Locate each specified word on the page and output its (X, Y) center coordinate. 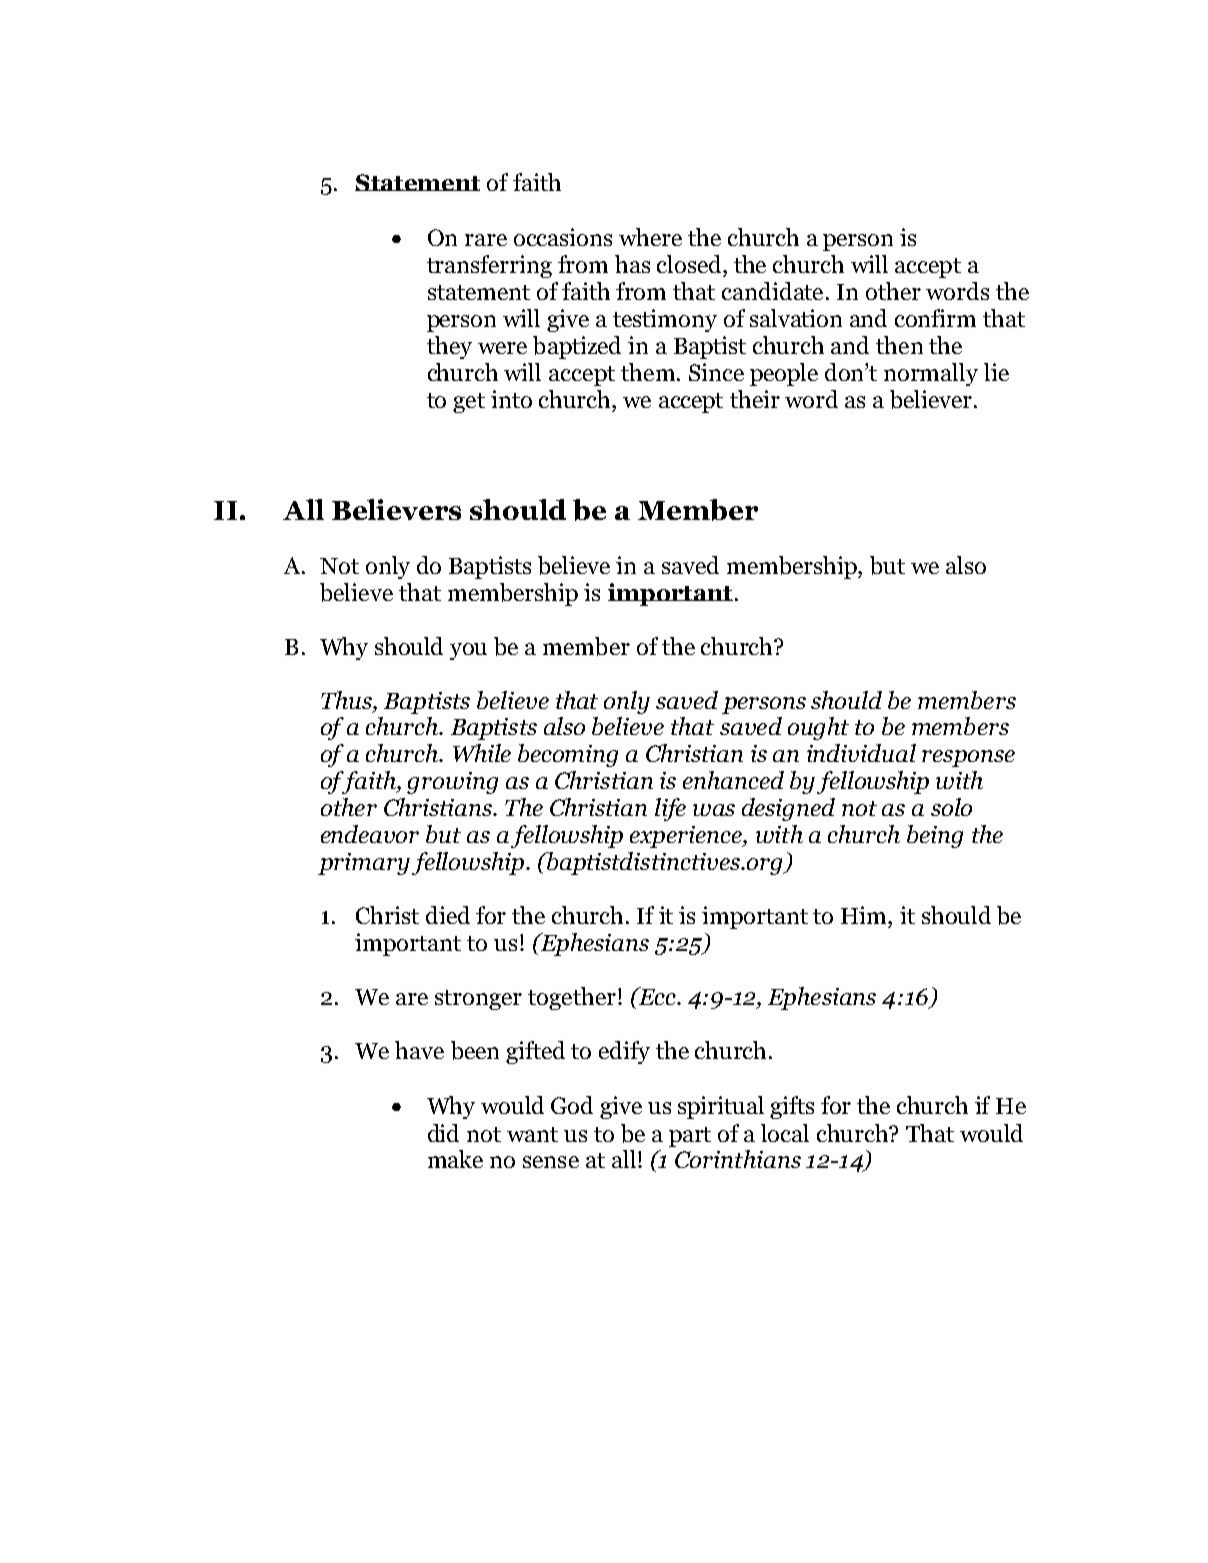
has (632, 264)
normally (931, 374)
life (670, 809)
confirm (935, 318)
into (511, 399)
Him (865, 915)
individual (861, 753)
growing (452, 783)
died (448, 915)
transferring (489, 266)
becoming (568, 755)
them (648, 372)
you (468, 651)
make (455, 1159)
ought (818, 728)
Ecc (657, 996)
